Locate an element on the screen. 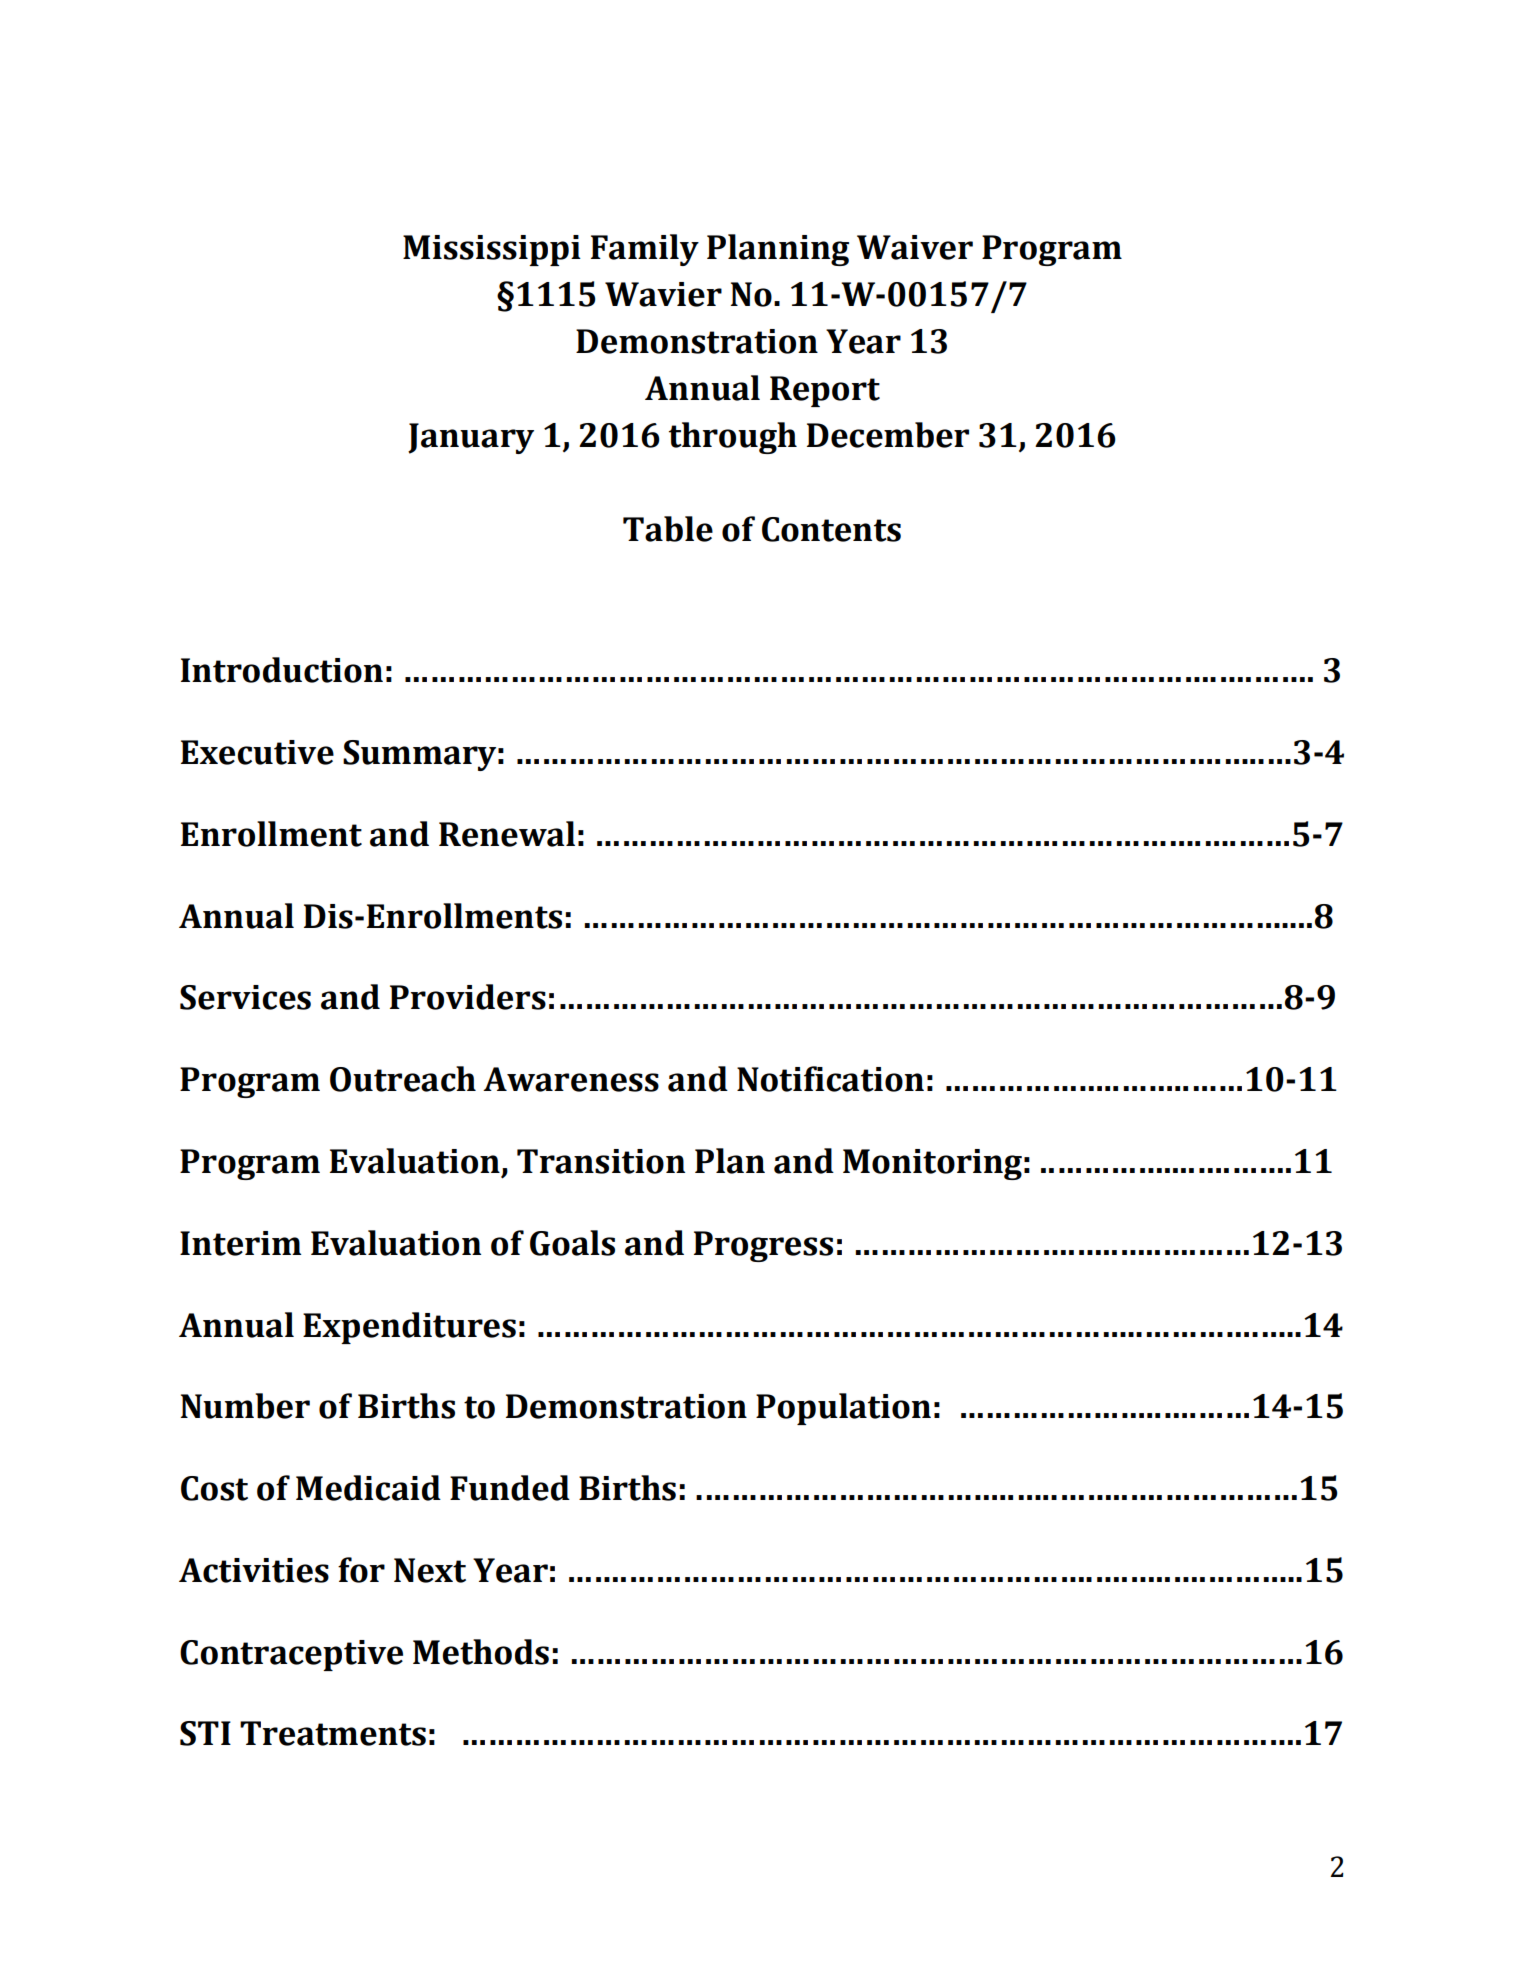 This screenshot has height=1973, width=1525. Waiver is located at coordinates (915, 247).
